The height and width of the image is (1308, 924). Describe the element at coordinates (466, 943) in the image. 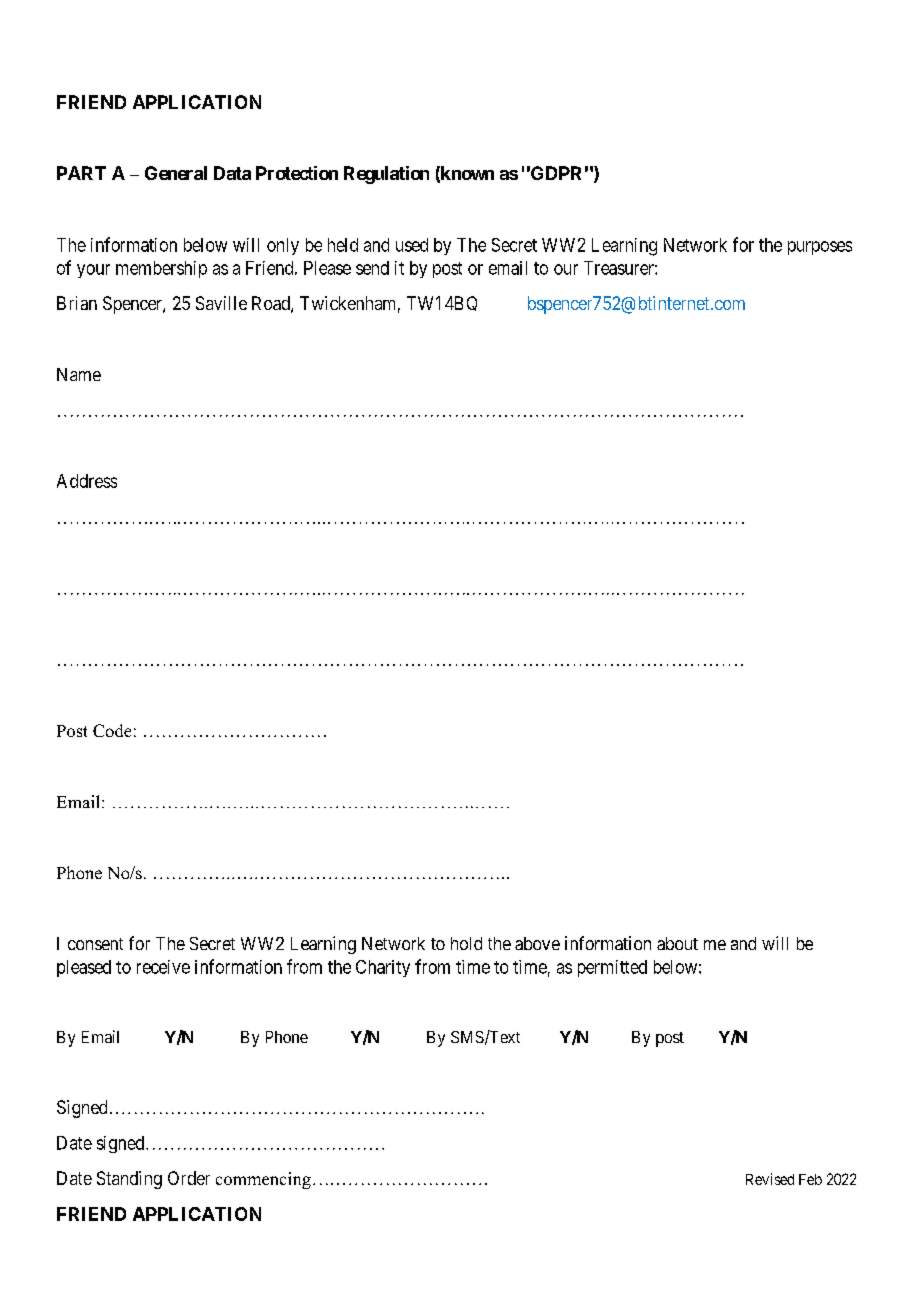

I see `hold` at that location.
